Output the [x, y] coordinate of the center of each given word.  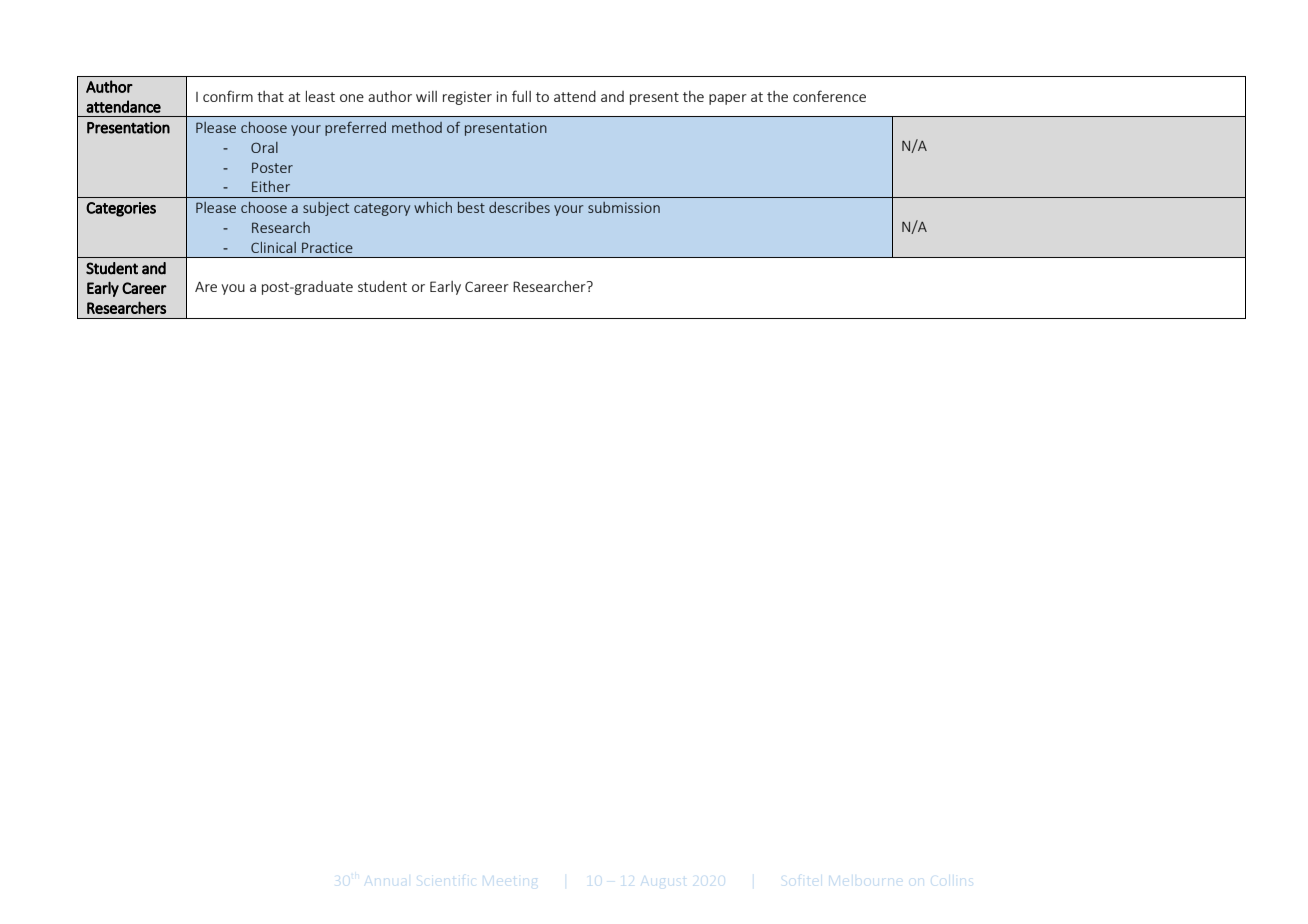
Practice [327, 247]
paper [728, 99]
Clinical [273, 247]
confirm [228, 96]
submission [624, 207]
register [467, 98]
